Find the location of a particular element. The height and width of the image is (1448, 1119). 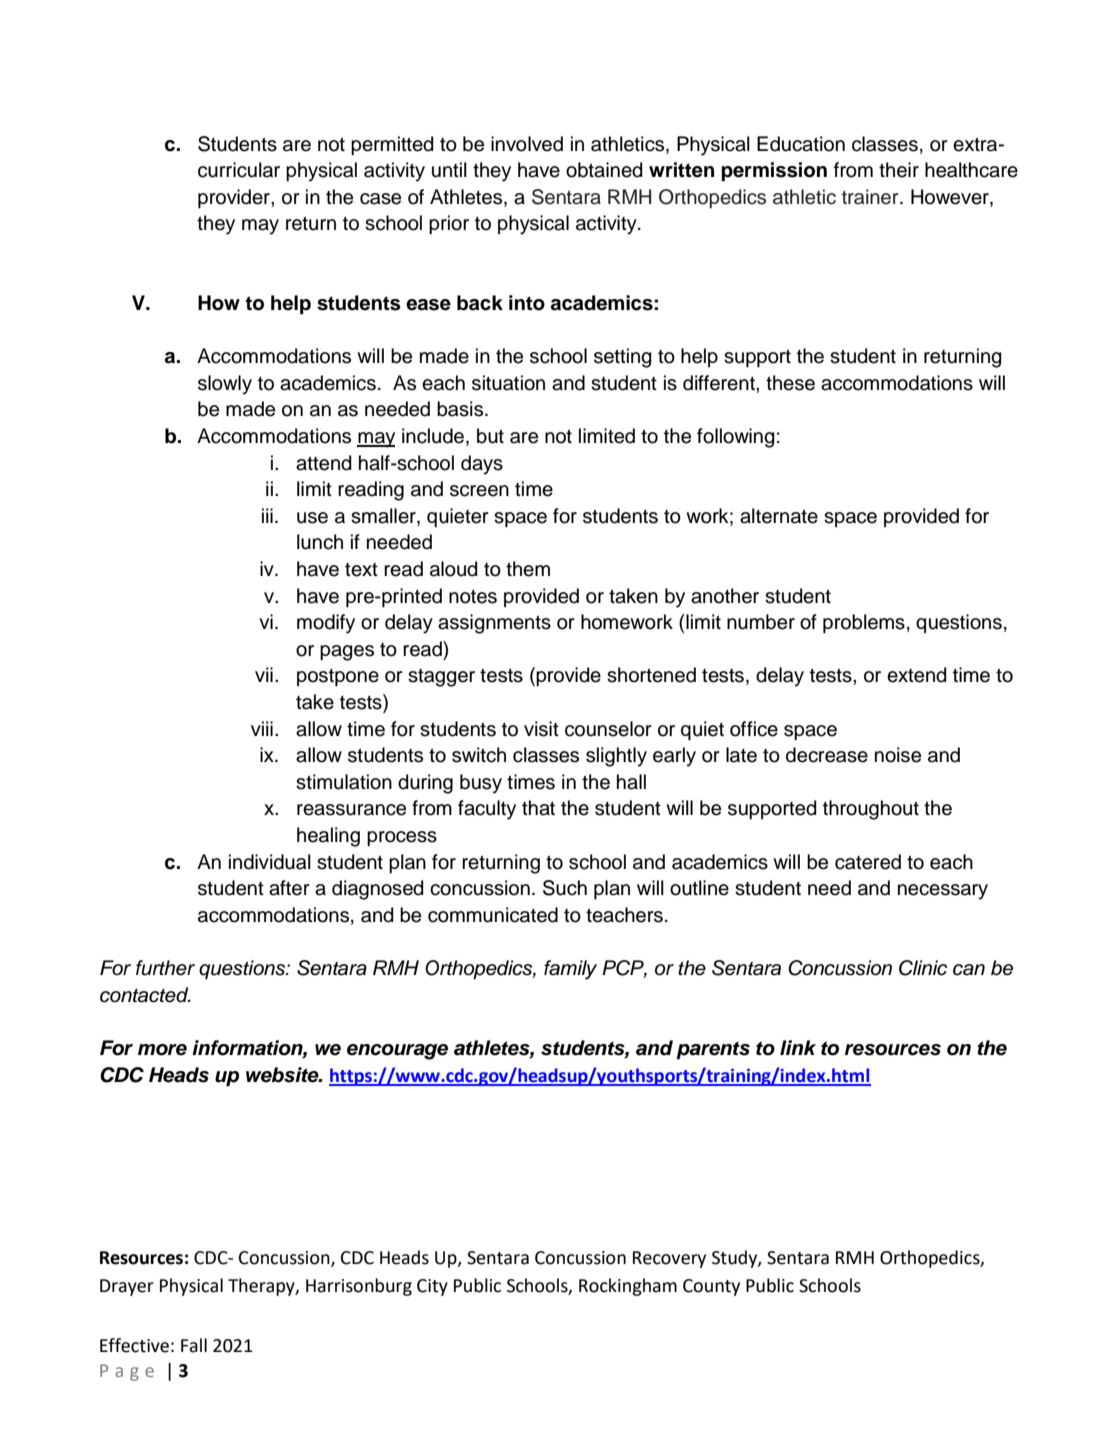

City is located at coordinates (432, 1287).
